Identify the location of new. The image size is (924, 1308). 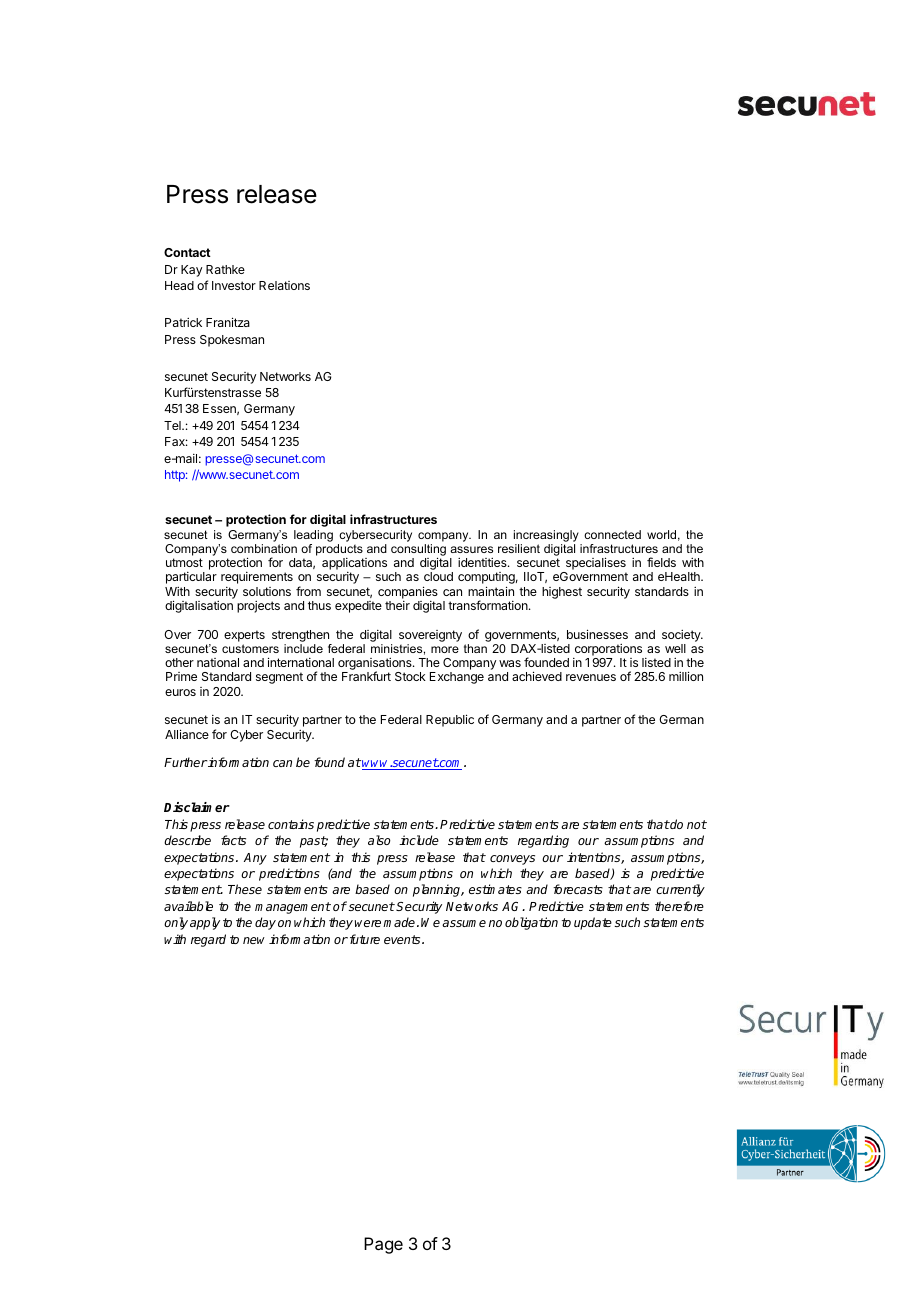
(254, 940).
